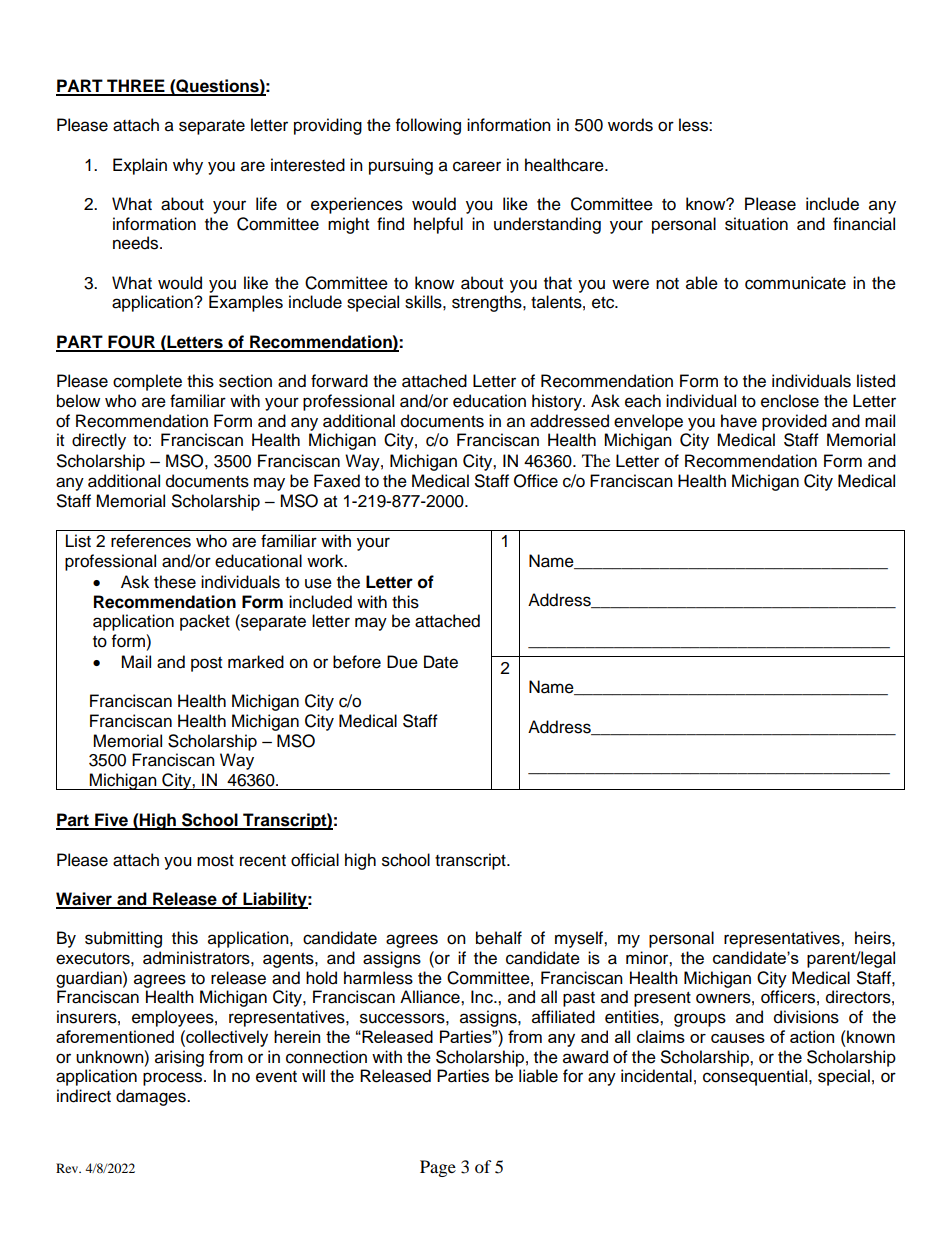  What do you see at coordinates (477, 166) in the page?
I see `career` at bounding box center [477, 166].
